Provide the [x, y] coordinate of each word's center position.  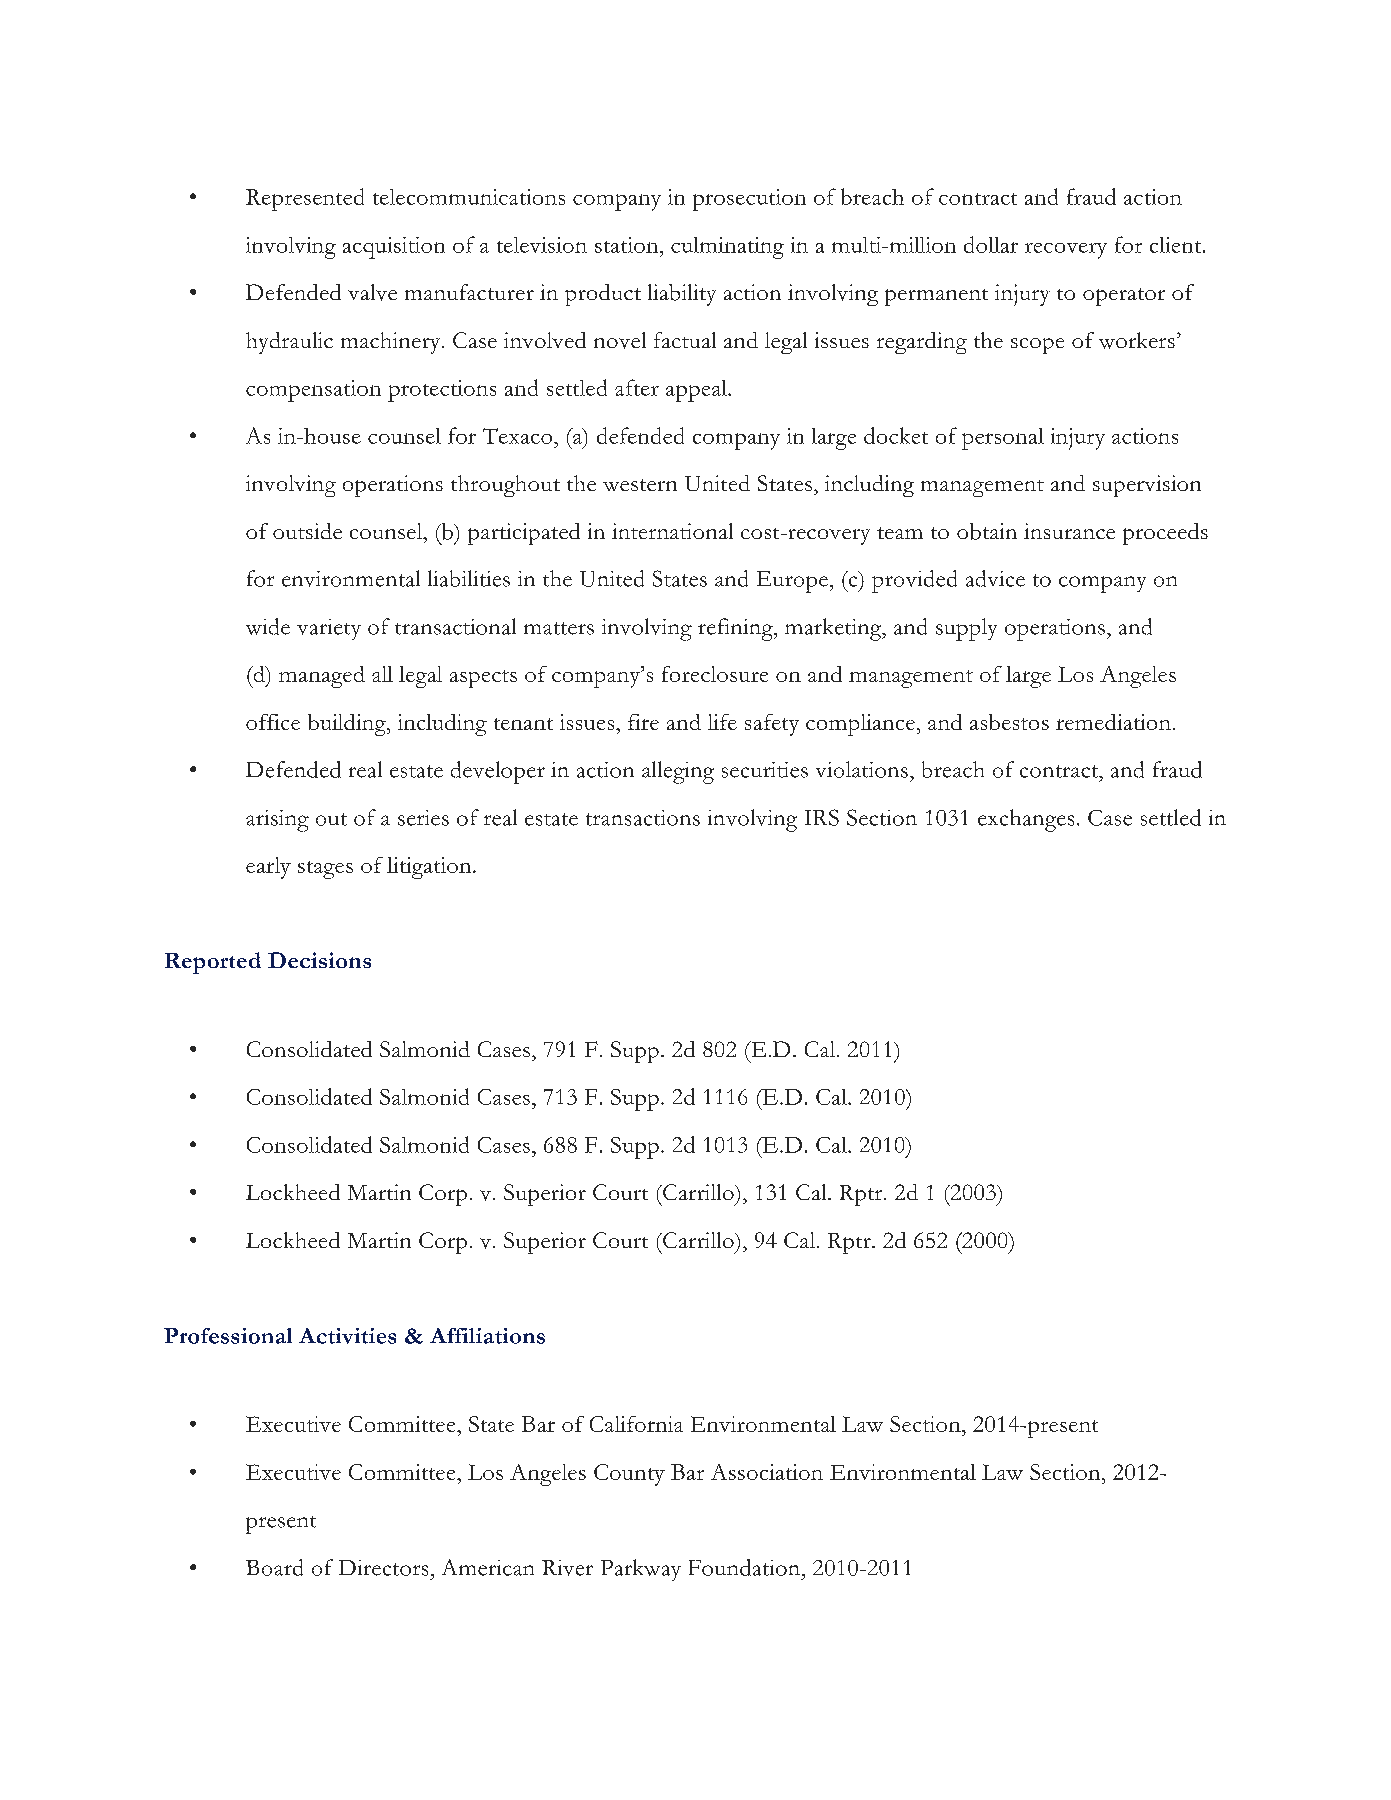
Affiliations [487, 1336]
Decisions [319, 960]
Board [274, 1567]
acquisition [394, 248]
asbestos [1009, 722]
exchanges [1026, 820]
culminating [727, 248]
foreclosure [715, 674]
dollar [991, 244]
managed [322, 677]
